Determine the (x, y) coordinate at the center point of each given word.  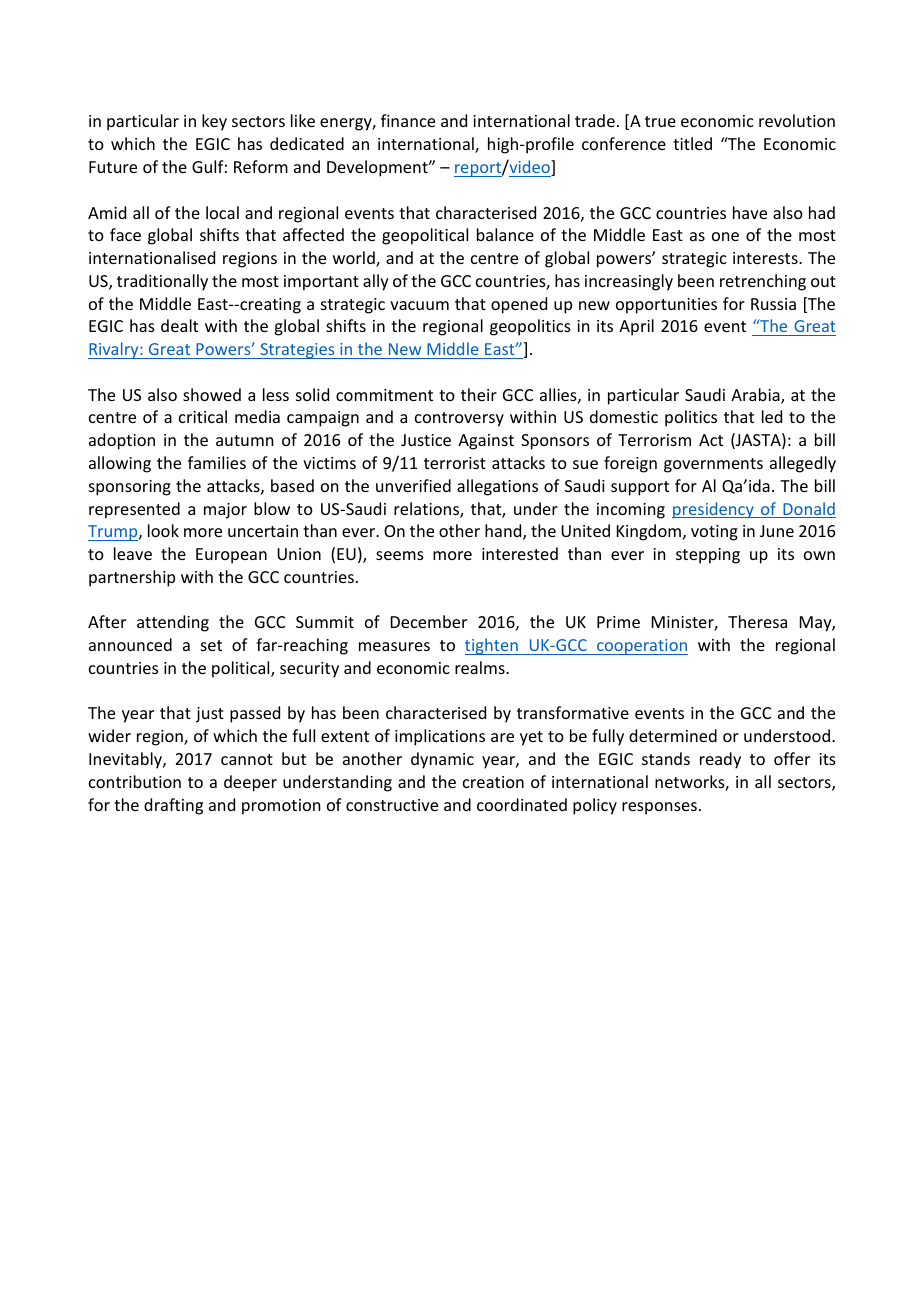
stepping (708, 556)
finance (408, 120)
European (231, 556)
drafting (173, 806)
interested (520, 553)
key (214, 122)
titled (692, 143)
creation (493, 782)
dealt (179, 325)
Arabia (756, 396)
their (479, 394)
